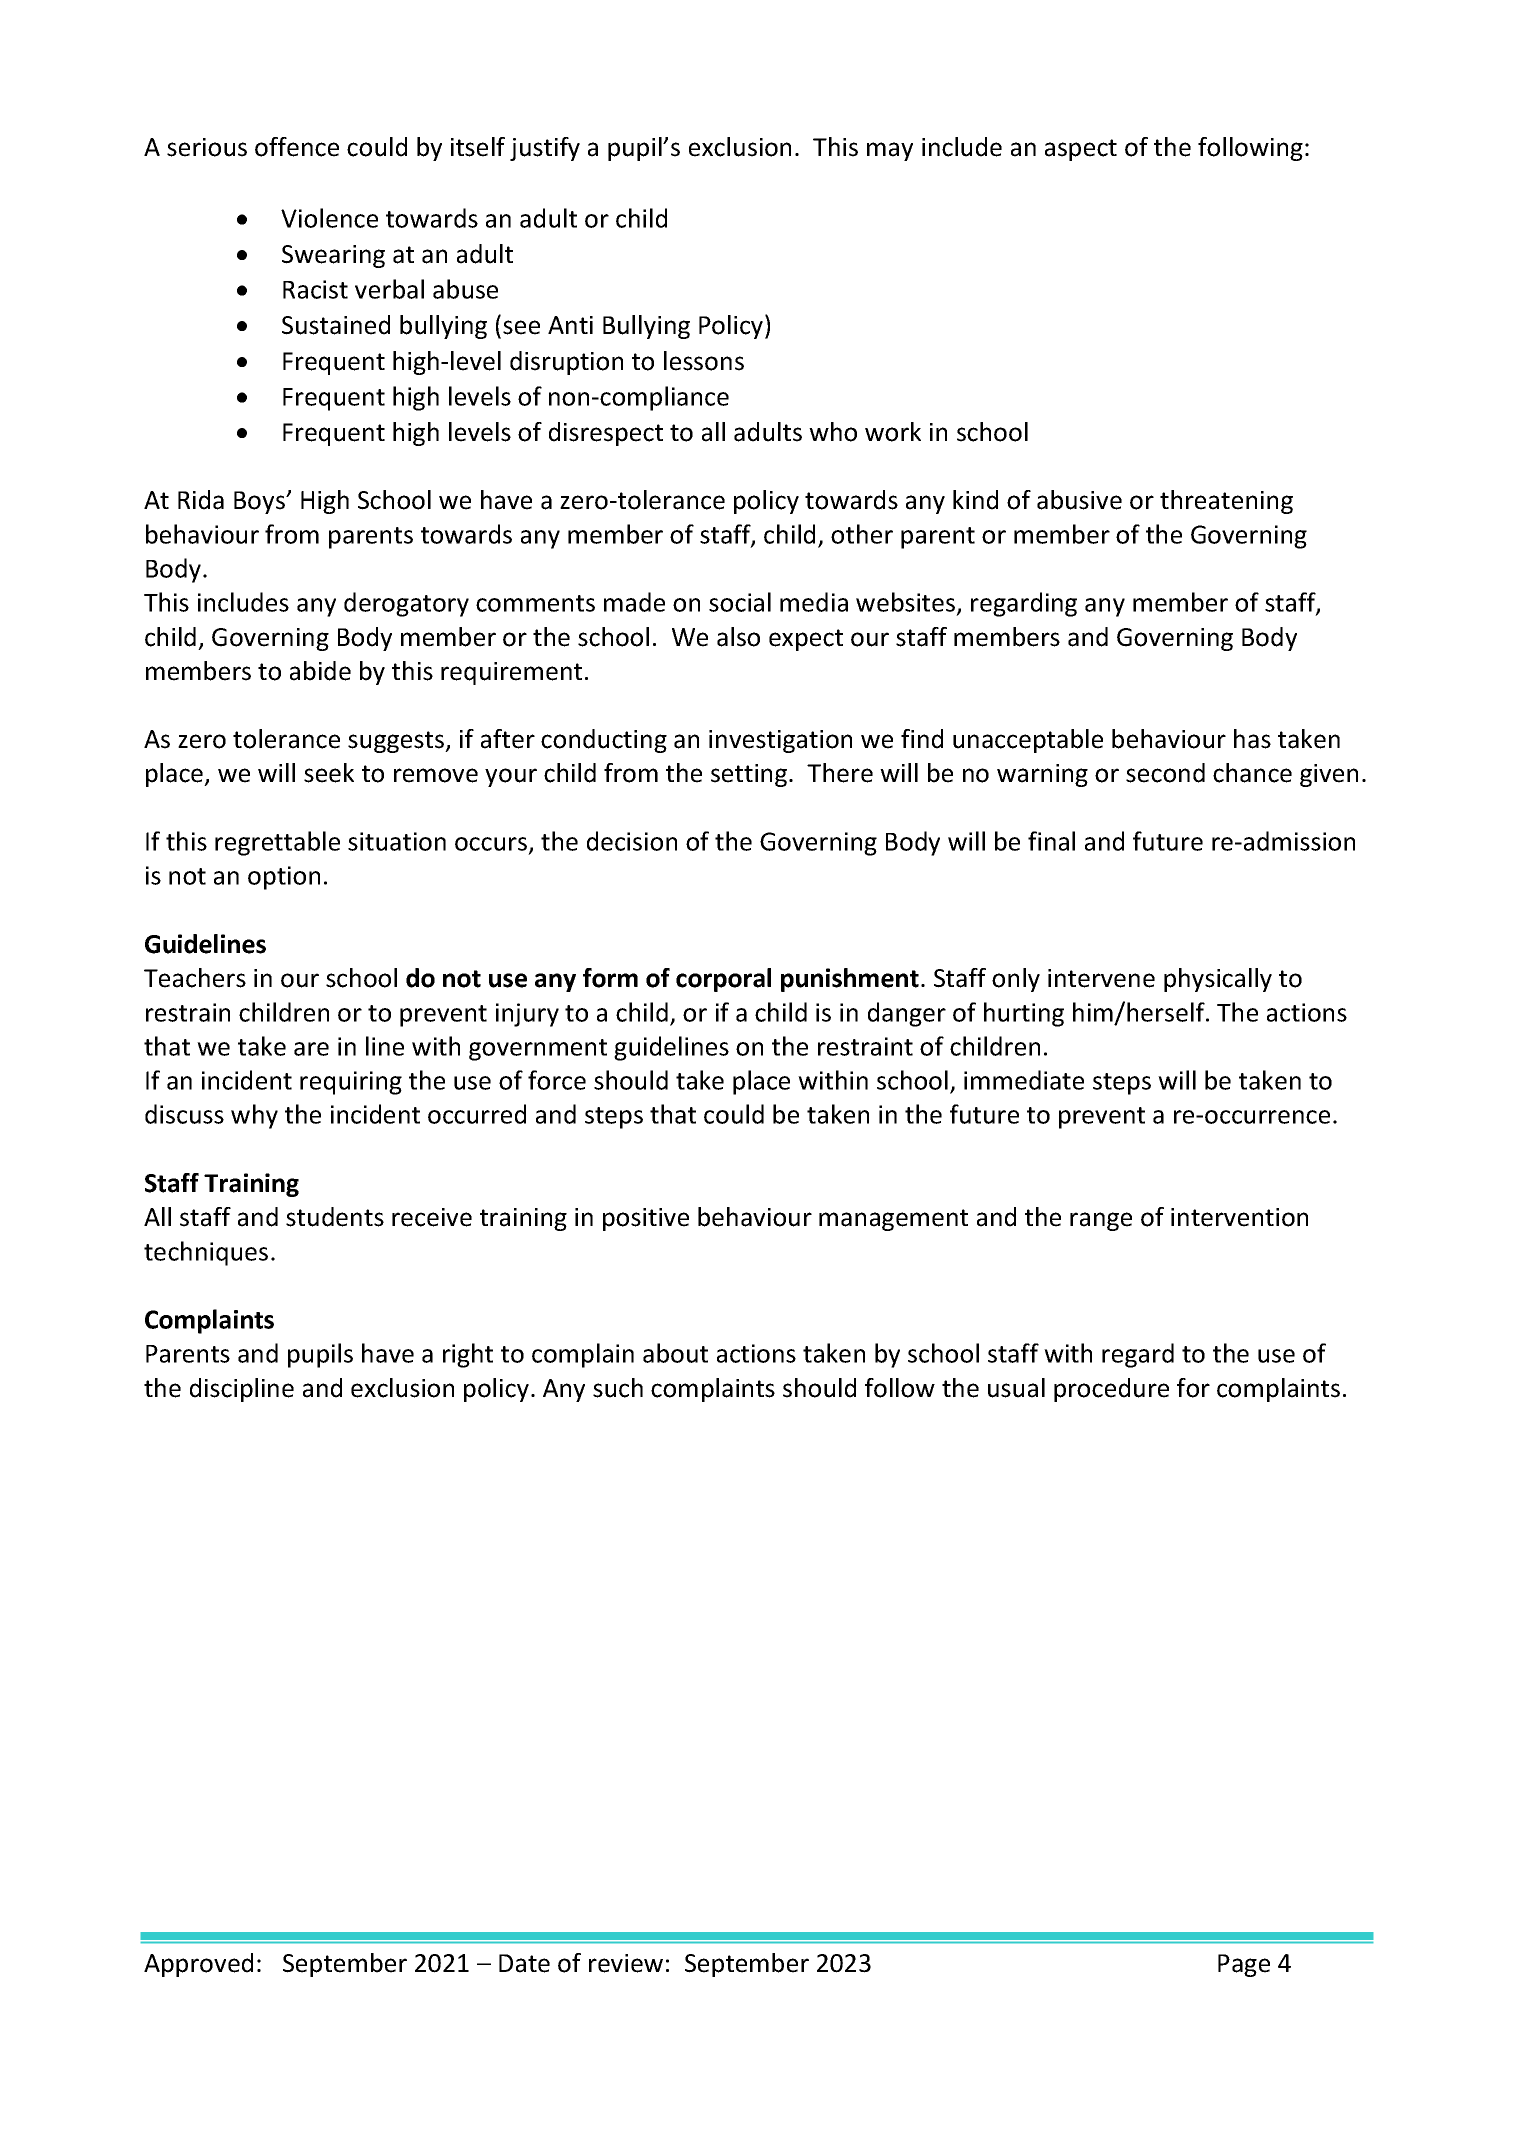 Image resolution: width=1514 pixels, height=2140 pixels. What do you see at coordinates (1081, 150) in the document?
I see `aspect` at bounding box center [1081, 150].
